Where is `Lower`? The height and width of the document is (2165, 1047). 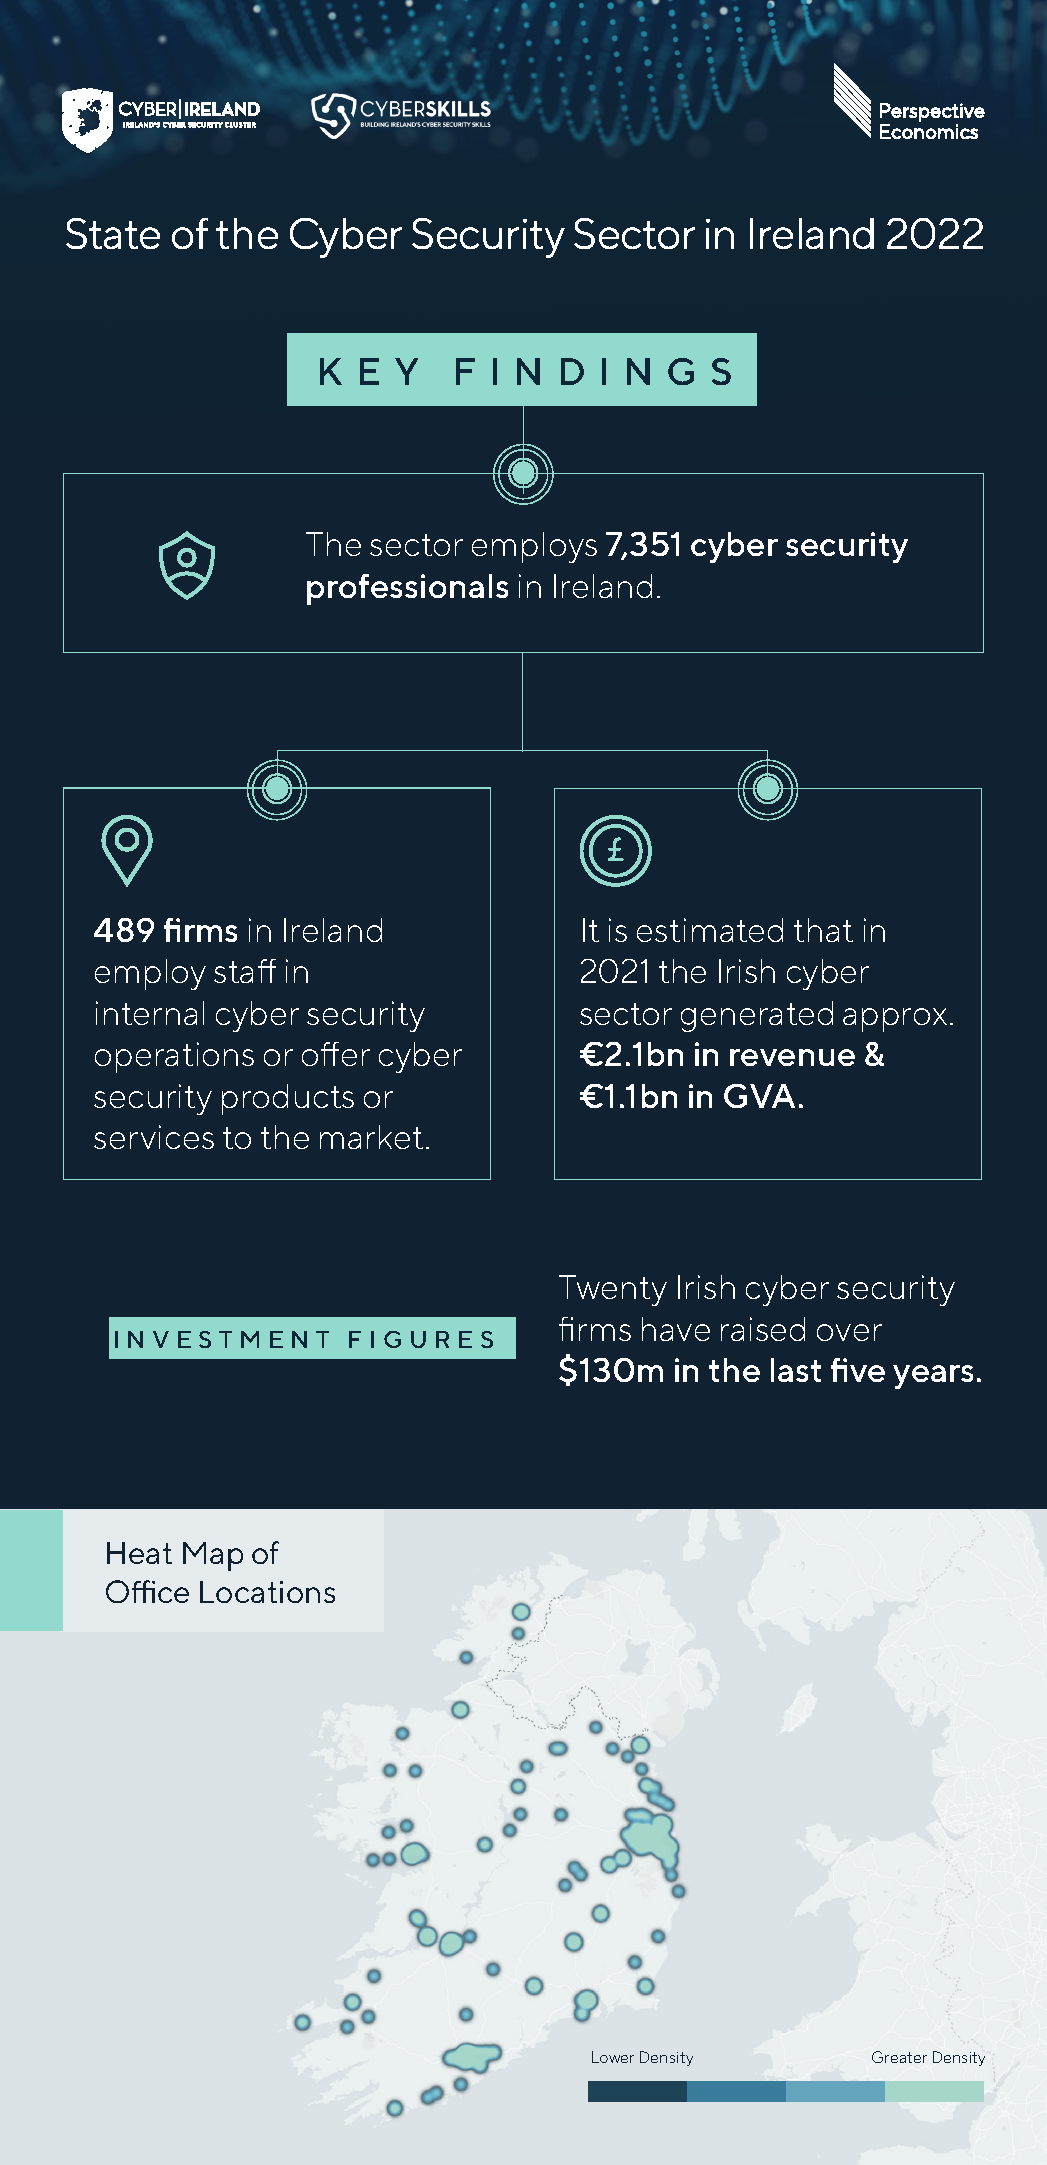
Lower is located at coordinates (613, 2057).
